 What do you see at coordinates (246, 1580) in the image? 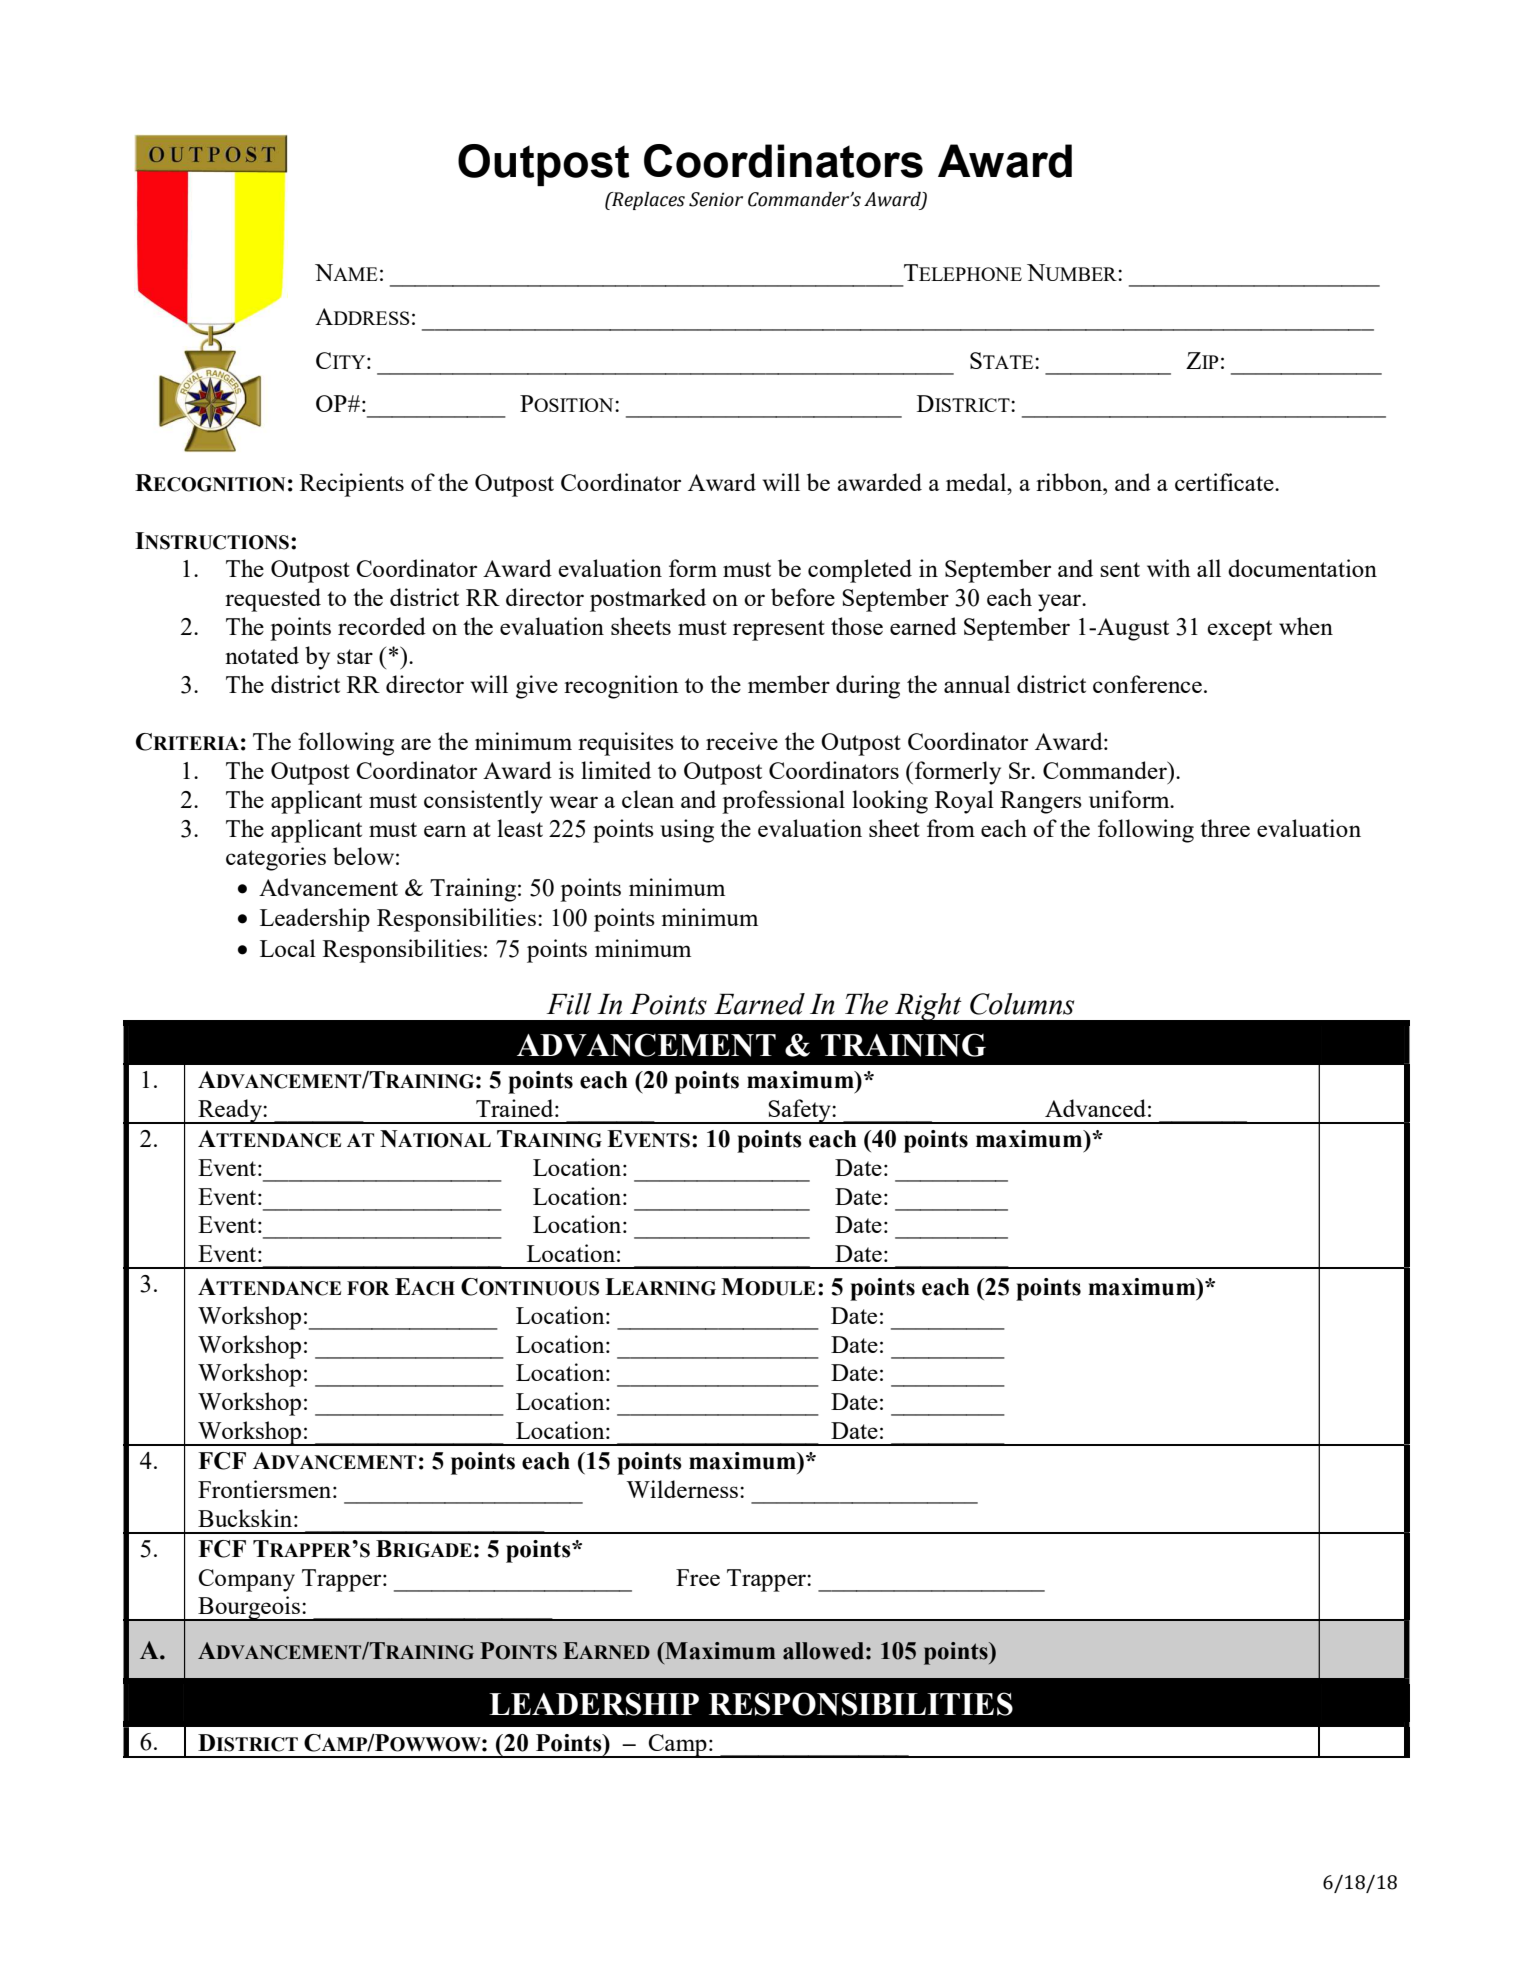
I see `Company` at bounding box center [246, 1580].
